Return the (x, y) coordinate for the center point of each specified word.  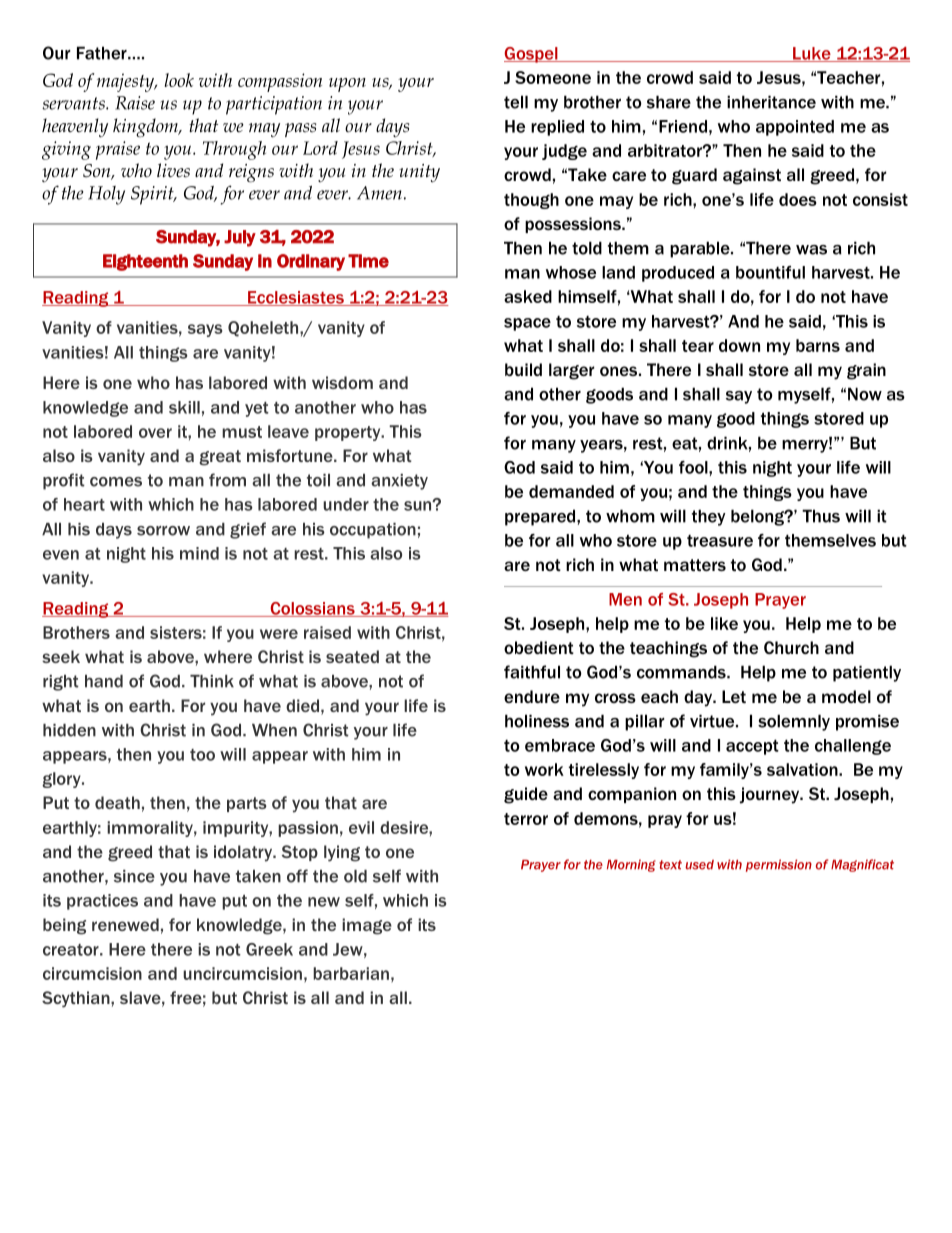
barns (818, 345)
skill (184, 407)
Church (791, 647)
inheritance (771, 102)
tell (516, 102)
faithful (532, 672)
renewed (125, 924)
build (523, 369)
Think (212, 681)
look (179, 80)
